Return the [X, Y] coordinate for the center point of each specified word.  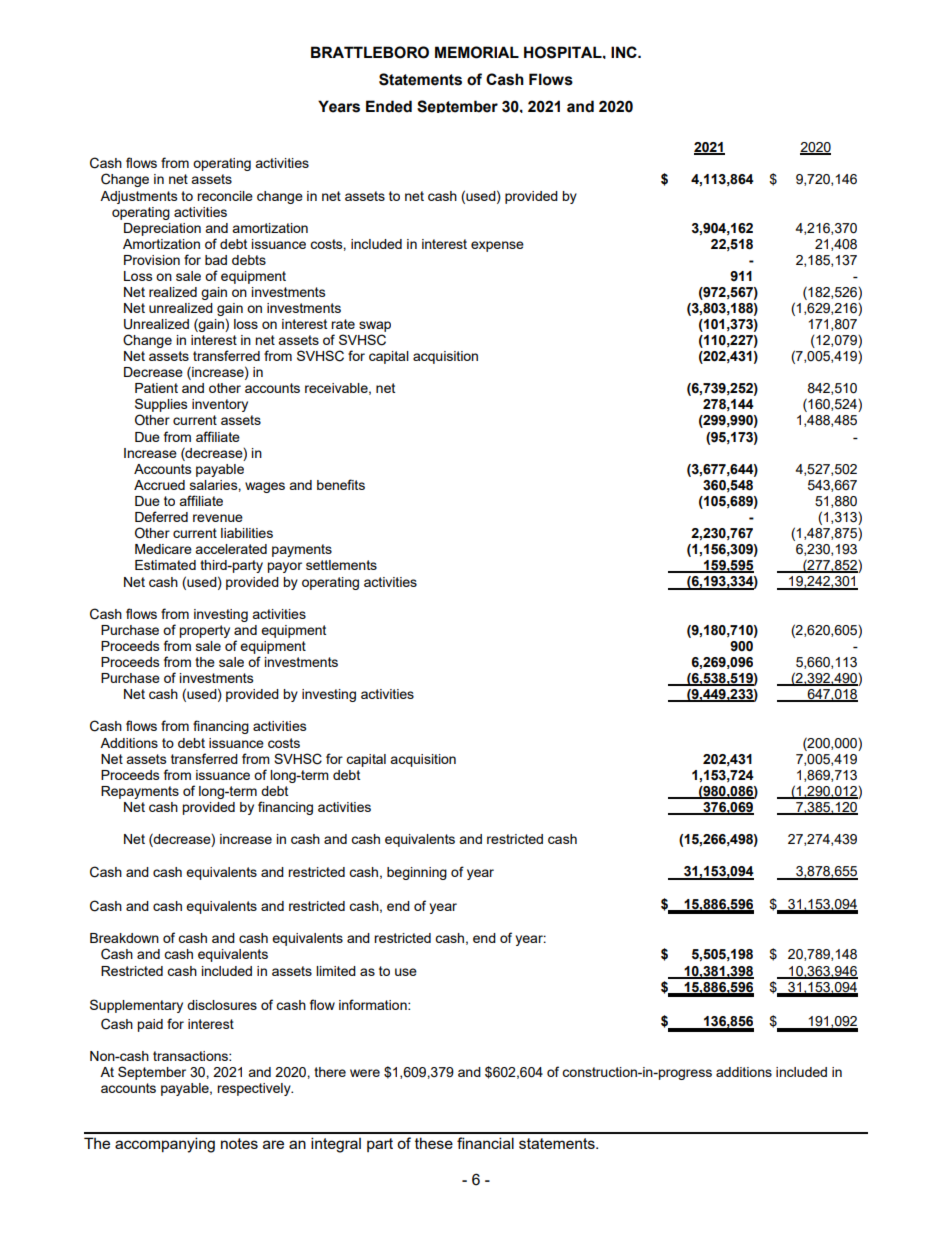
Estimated [165, 565]
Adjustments [139, 197]
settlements [341, 565]
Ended [389, 106]
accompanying [165, 1145]
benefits [341, 484]
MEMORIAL [477, 52]
